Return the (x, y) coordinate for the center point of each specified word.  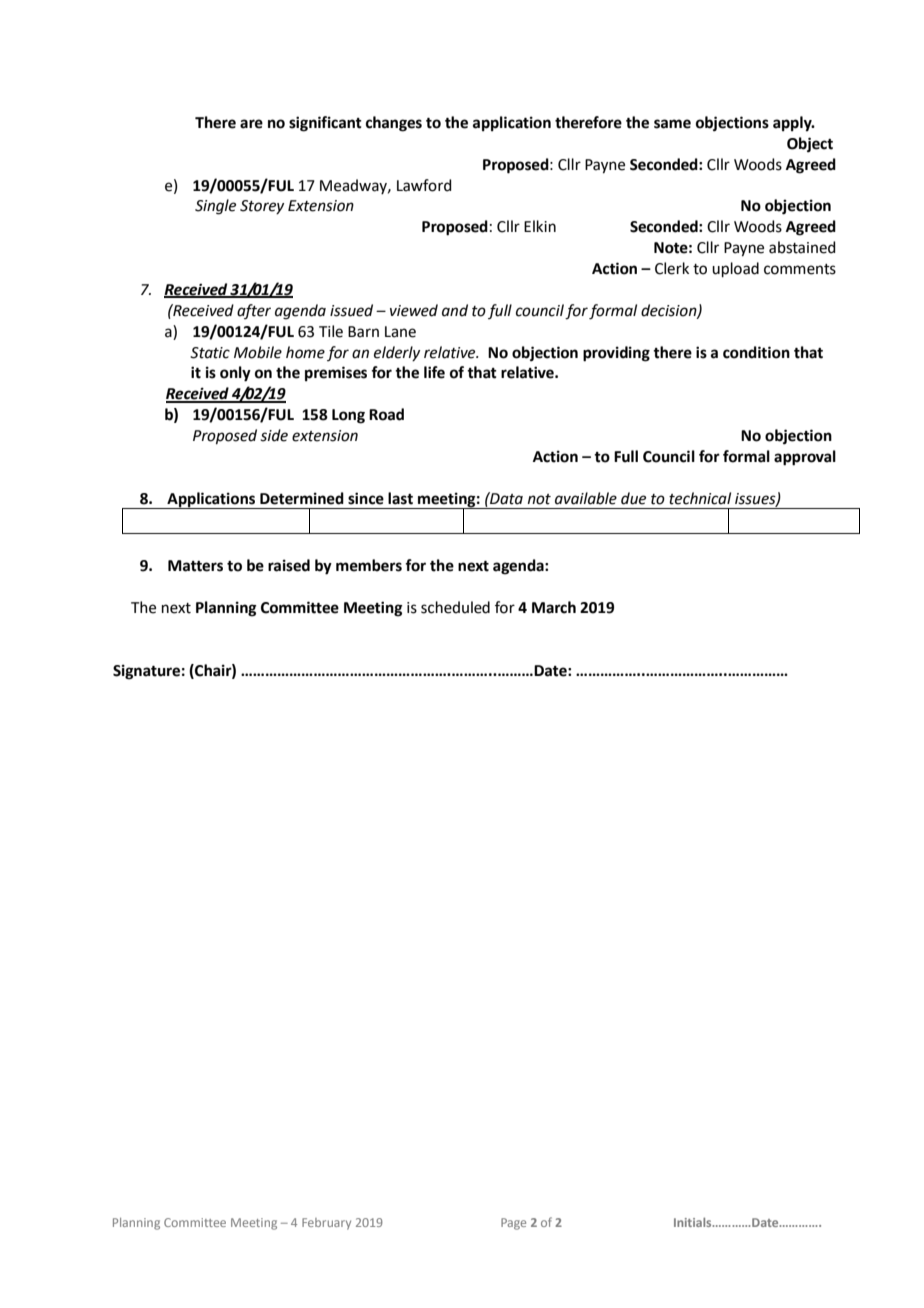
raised (289, 565)
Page (513, 1224)
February (326, 1224)
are (251, 124)
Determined (302, 498)
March (554, 607)
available (586, 498)
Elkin (540, 226)
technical (700, 498)
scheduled (455, 607)
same (672, 124)
